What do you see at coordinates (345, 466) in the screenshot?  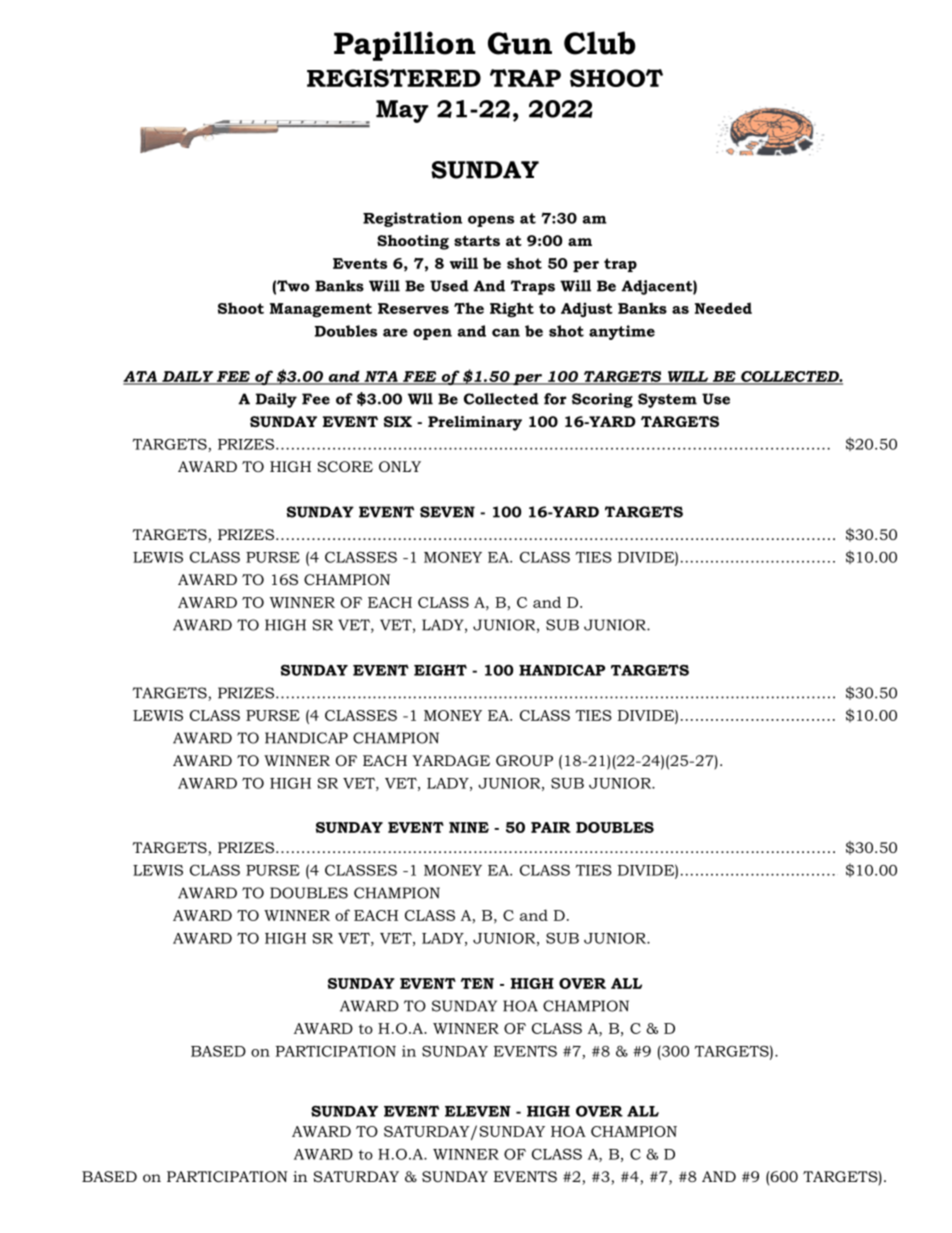 I see `SCORE` at bounding box center [345, 466].
